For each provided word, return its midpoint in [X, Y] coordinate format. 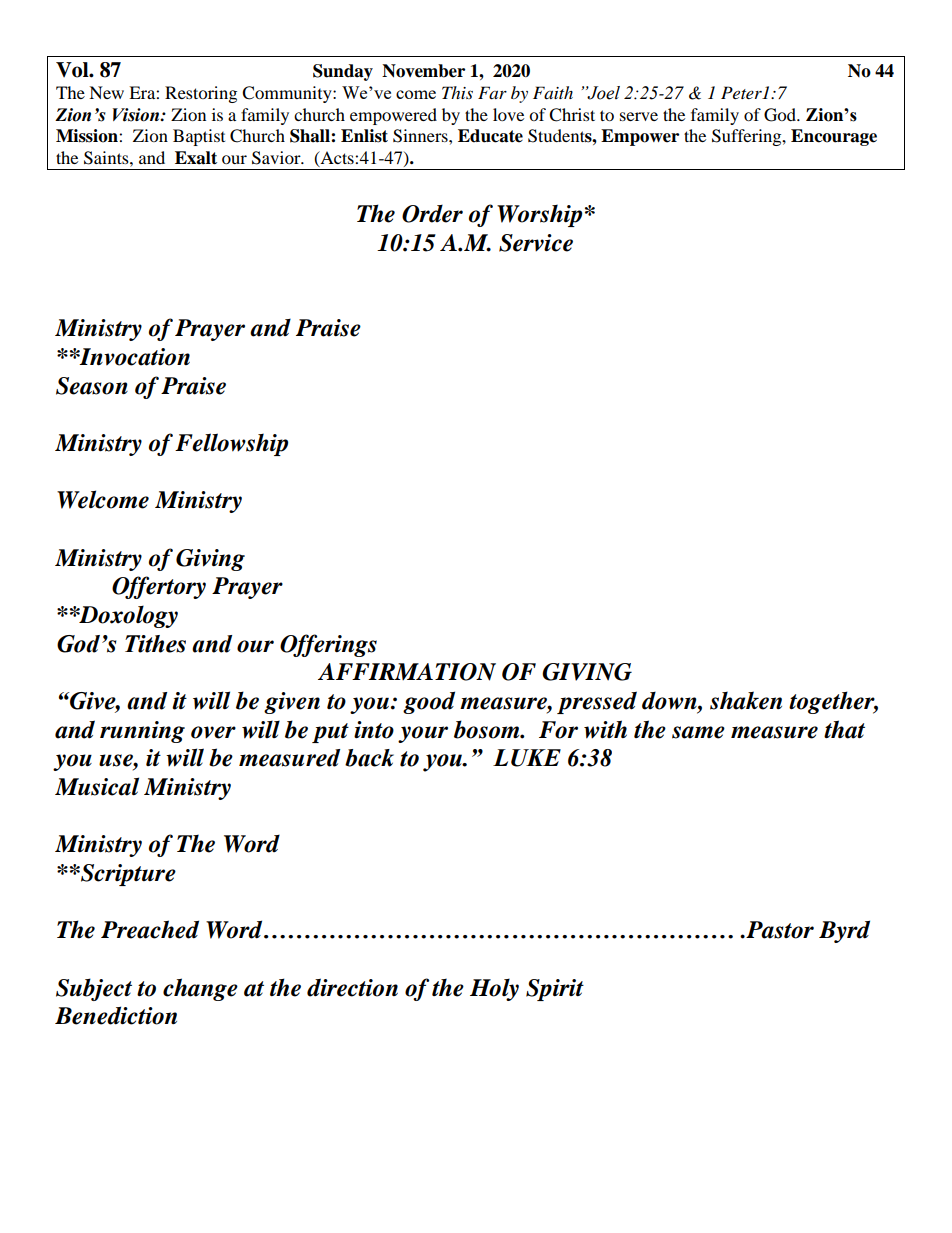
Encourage [834, 137]
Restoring [201, 94]
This [457, 92]
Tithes [155, 644]
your [423, 734]
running [142, 732]
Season [92, 386]
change [200, 989]
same [698, 732]
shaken [746, 700]
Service [536, 243]
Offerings [328, 645]
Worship [539, 215]
